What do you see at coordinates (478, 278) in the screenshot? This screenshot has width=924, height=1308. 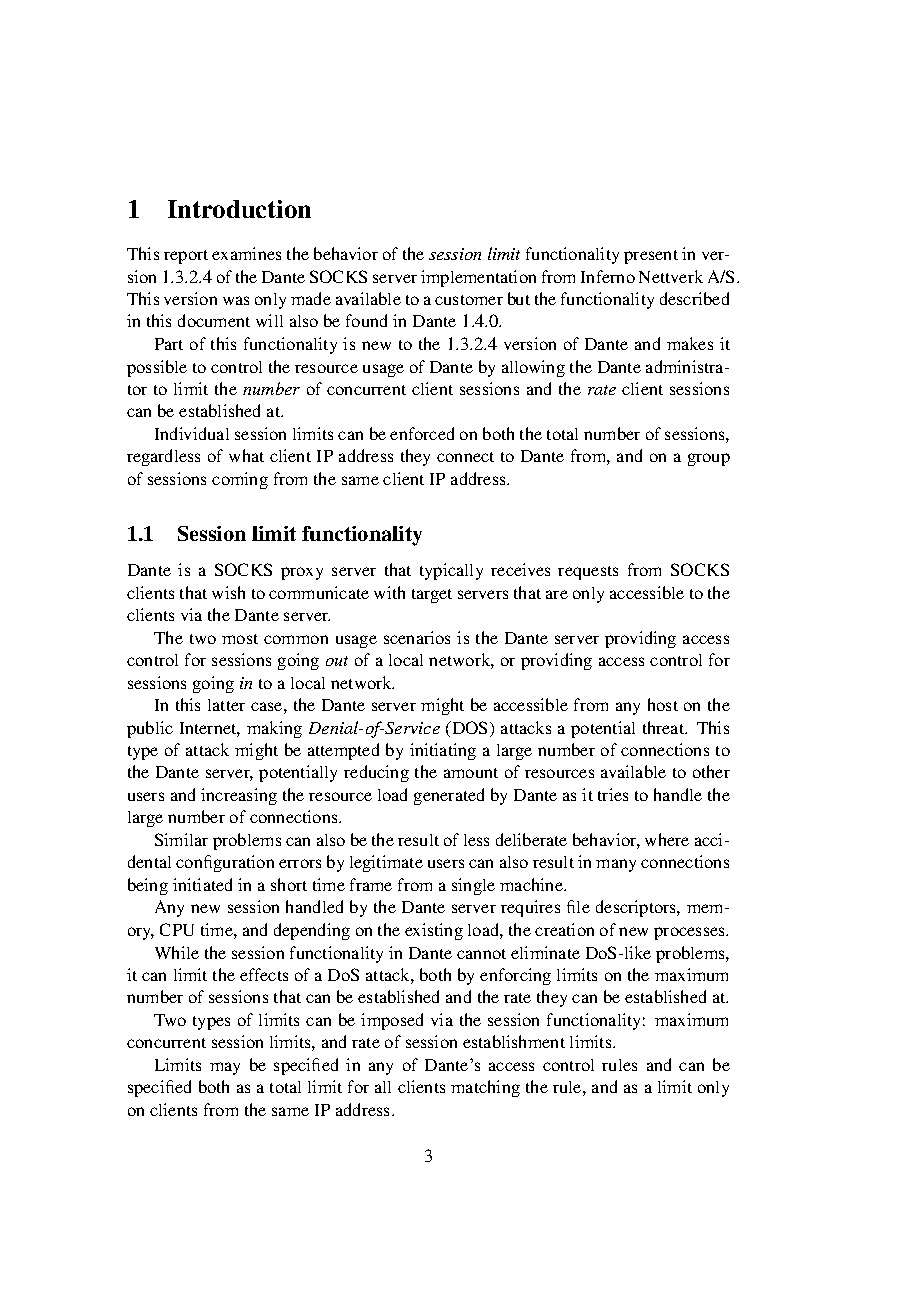 I see `implementation` at bounding box center [478, 278].
